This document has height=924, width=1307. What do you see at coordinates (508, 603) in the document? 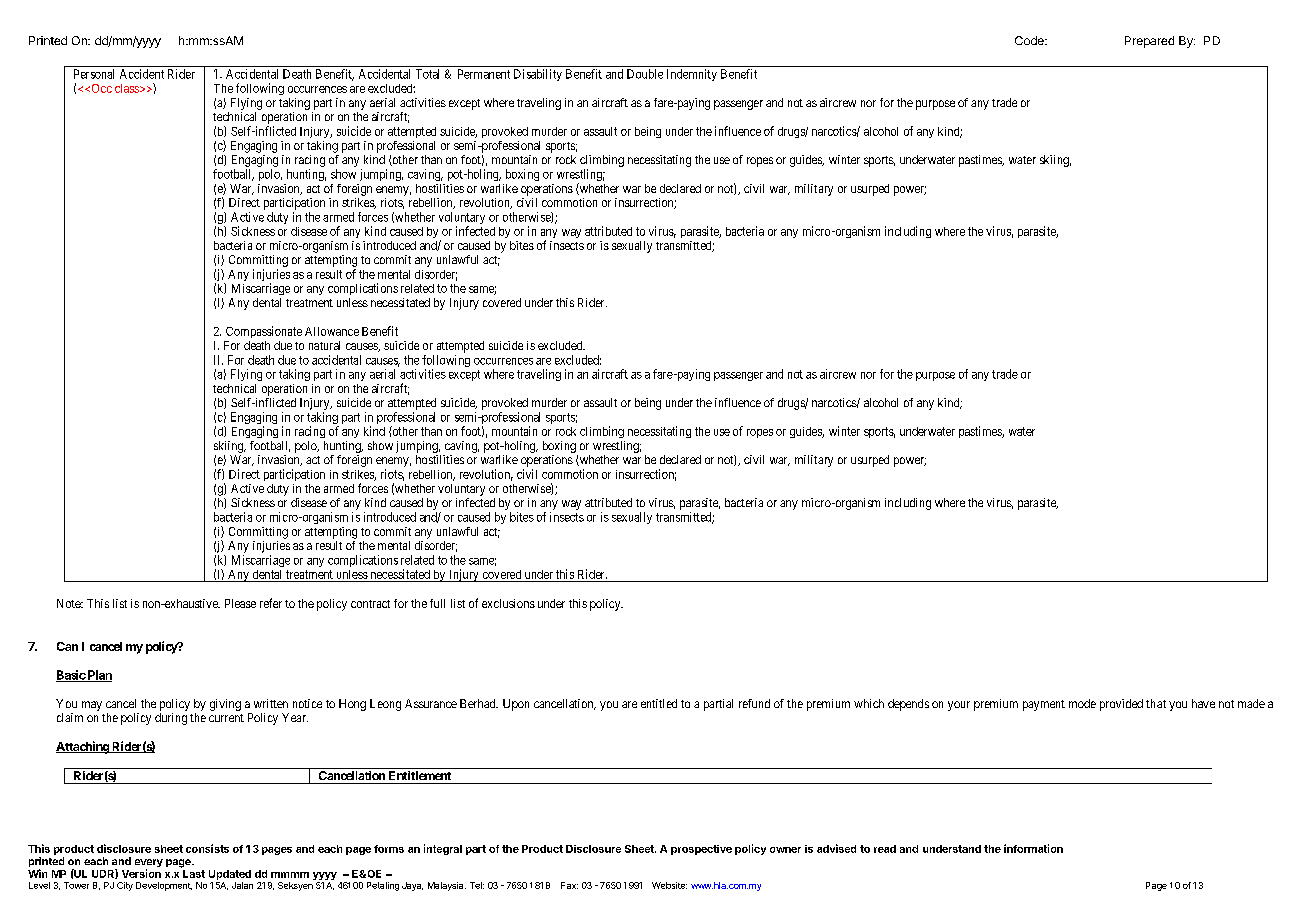
I see `exclusions` at bounding box center [508, 603].
